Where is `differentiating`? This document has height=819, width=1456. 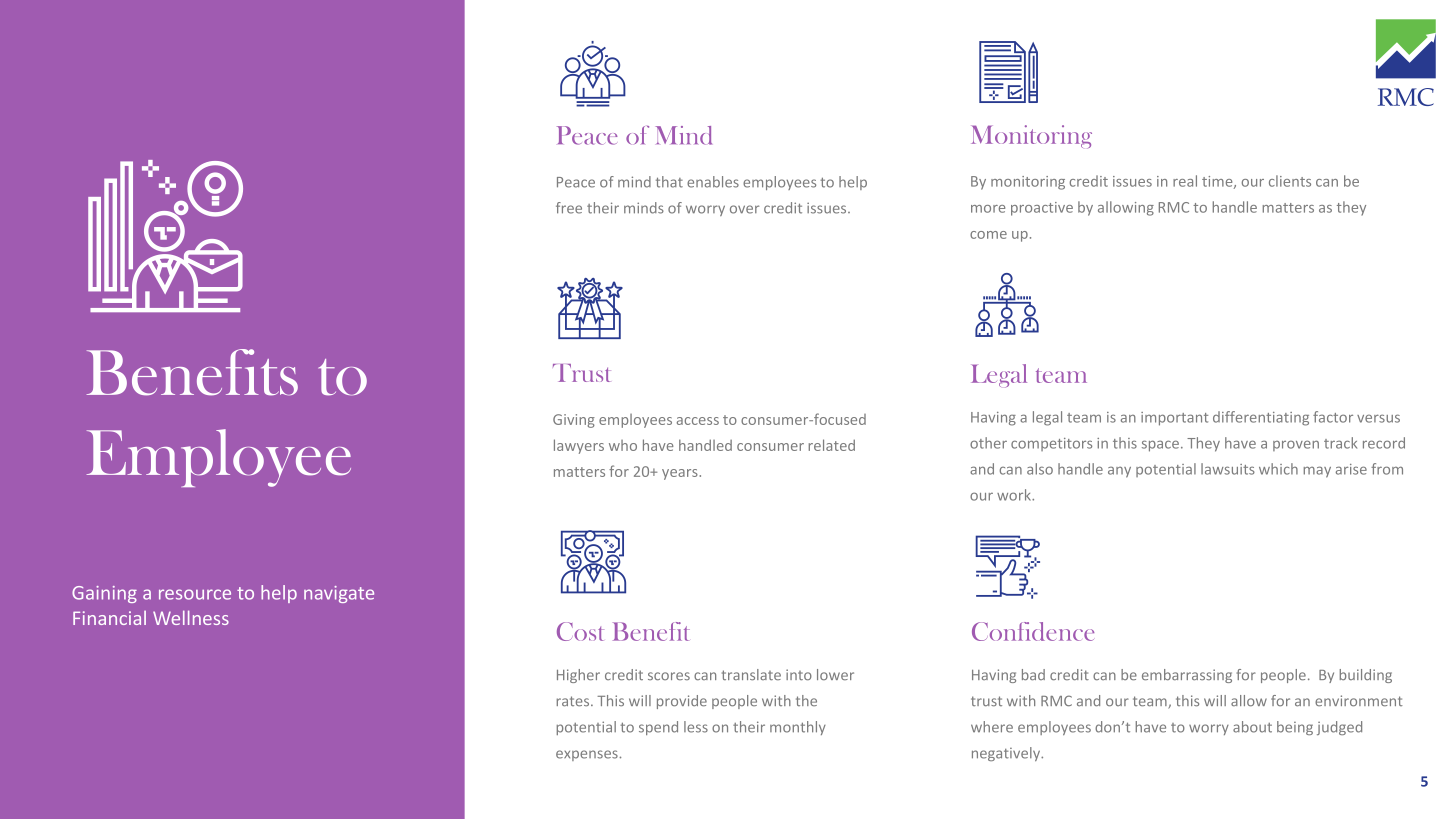 differentiating is located at coordinates (1261, 418).
